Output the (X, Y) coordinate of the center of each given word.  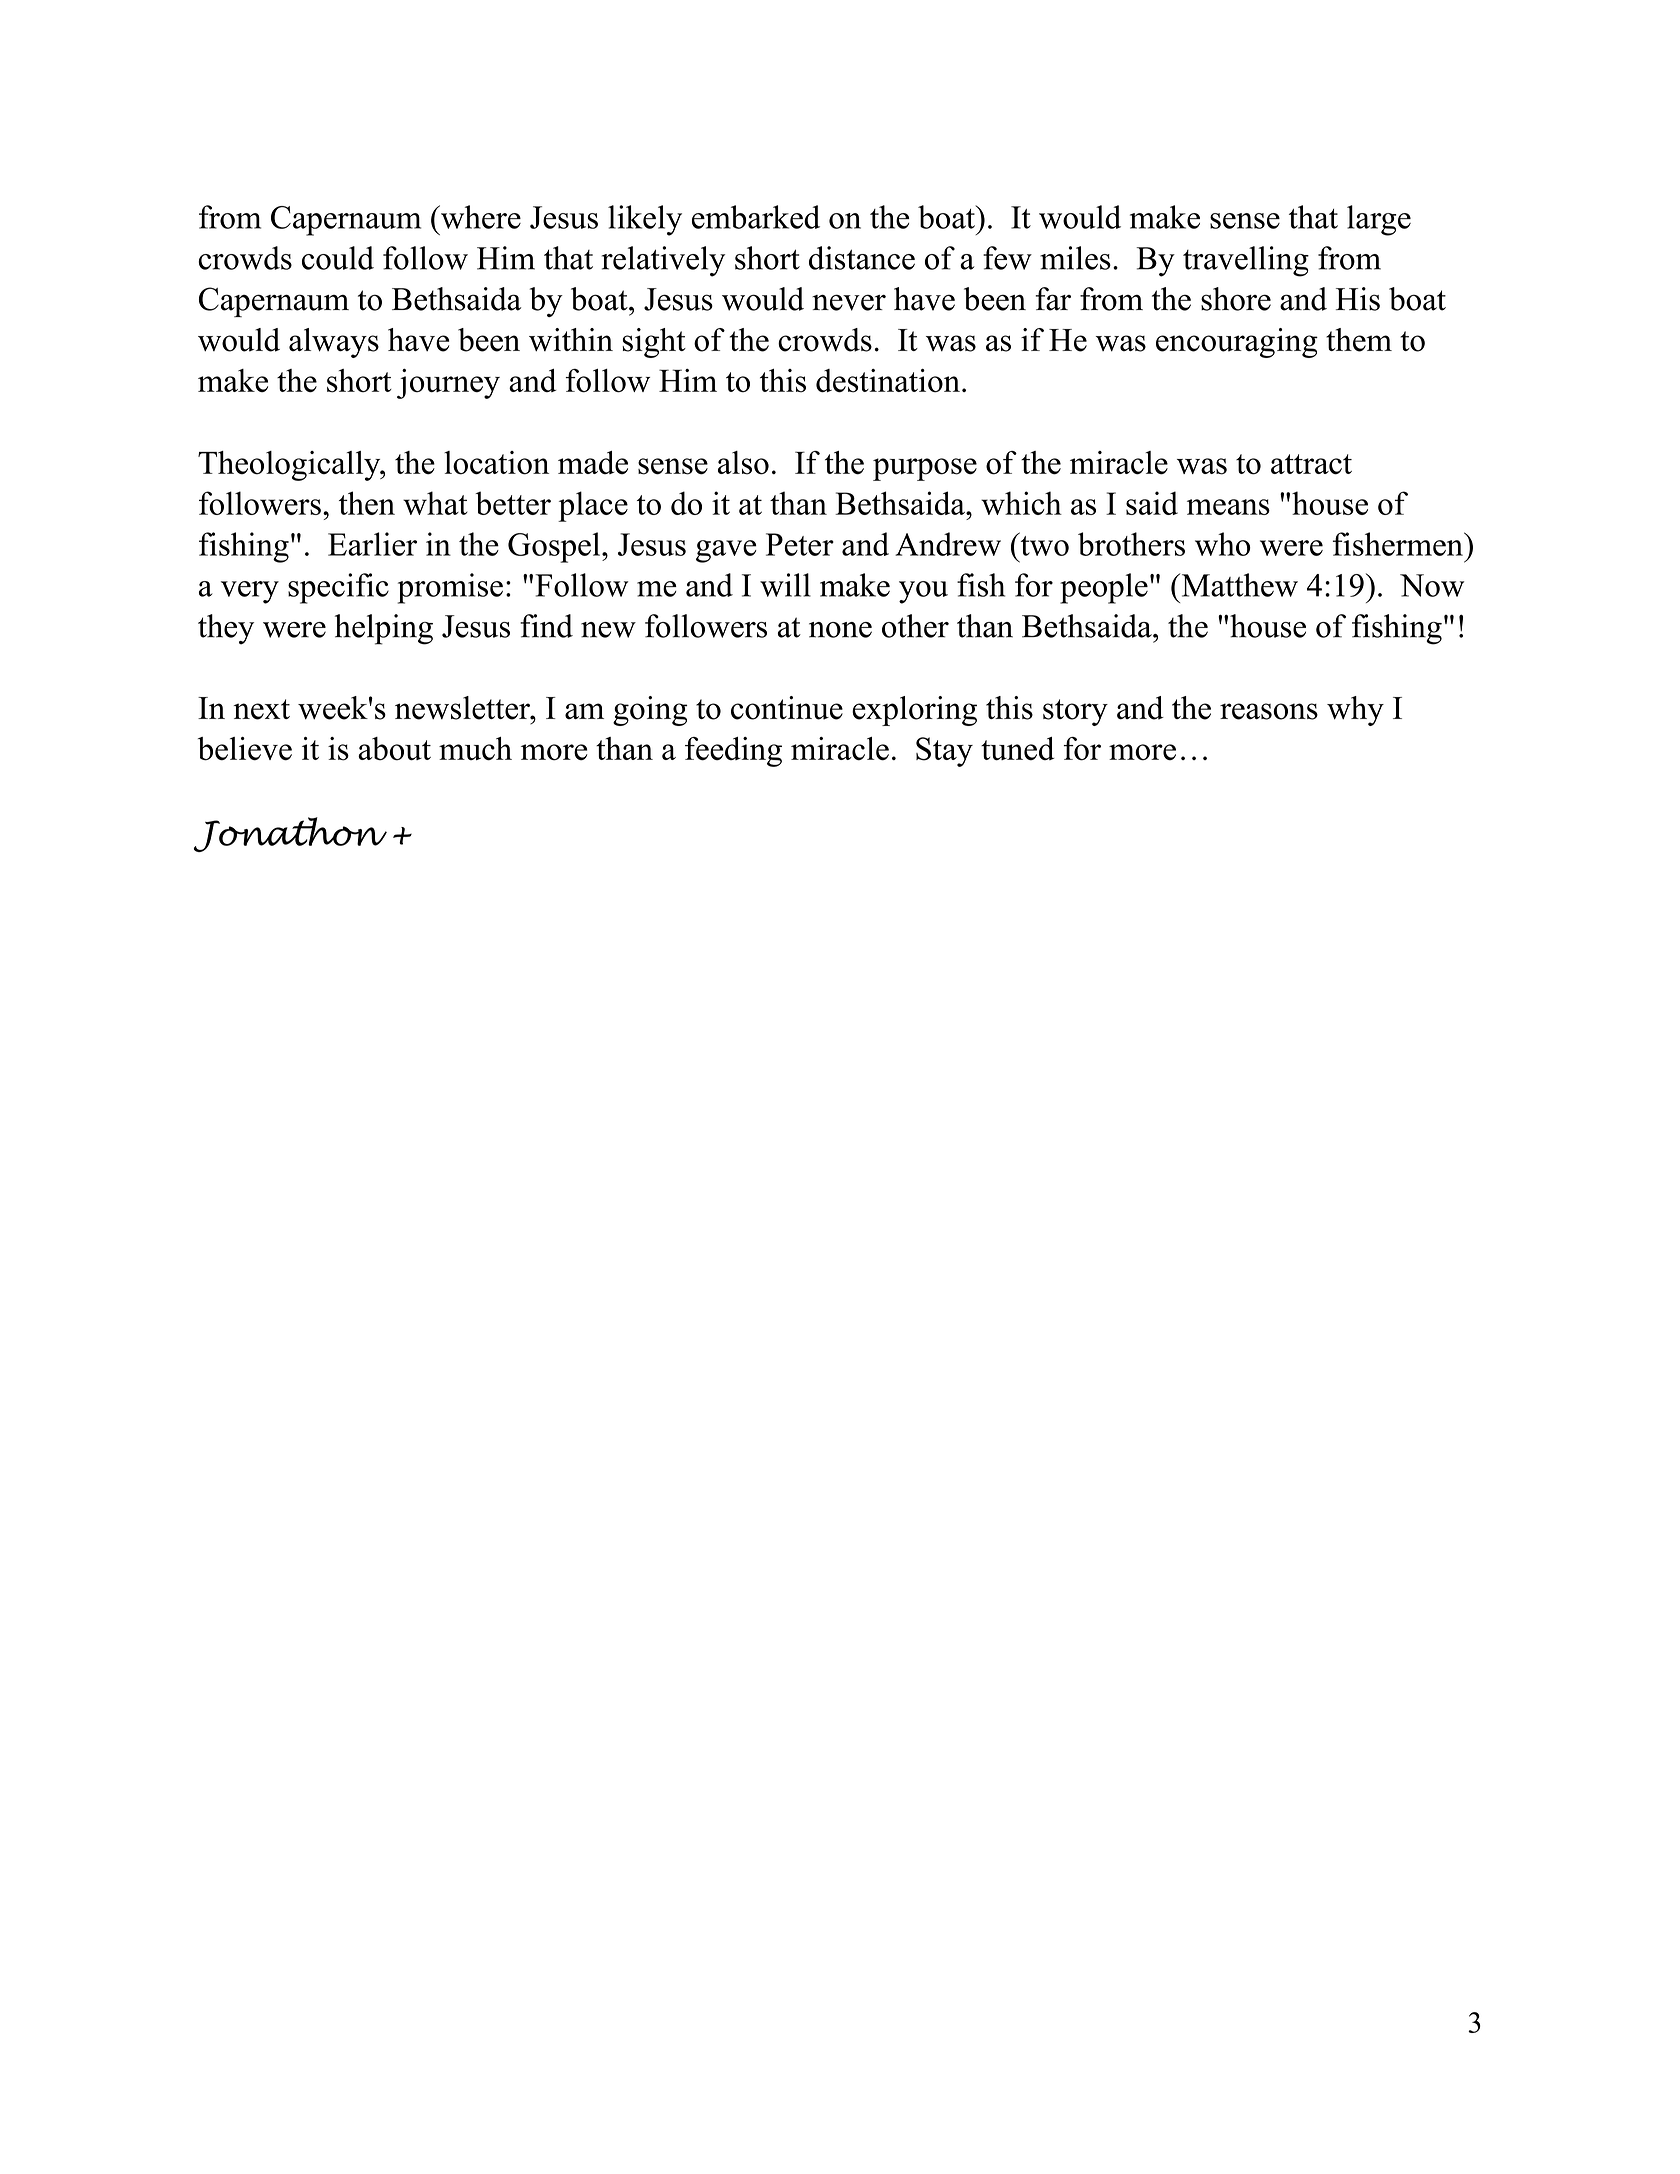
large (1379, 220)
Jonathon (290, 834)
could (338, 258)
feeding (733, 752)
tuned (1017, 749)
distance (862, 258)
